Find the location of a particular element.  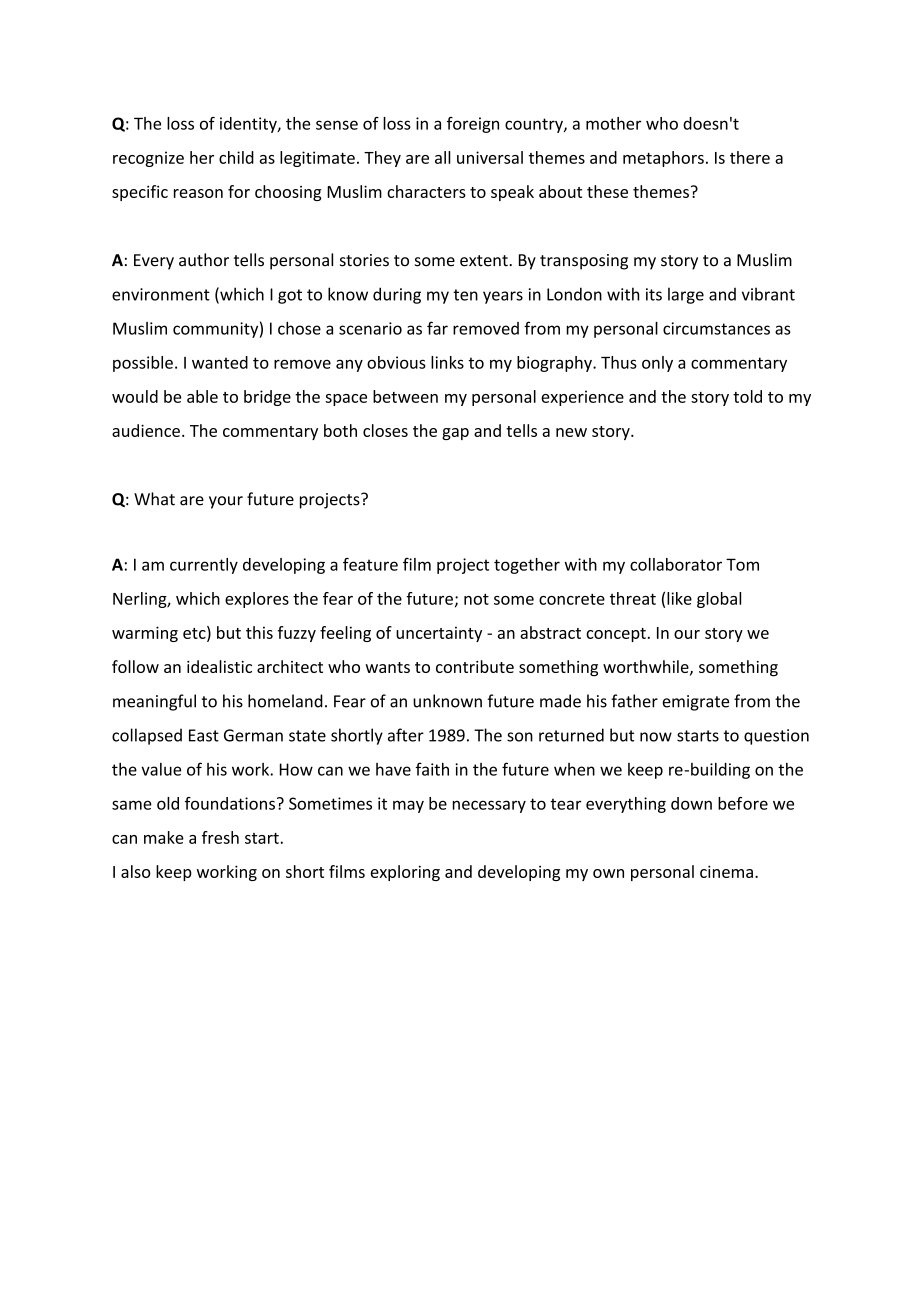

all is located at coordinates (443, 157).
